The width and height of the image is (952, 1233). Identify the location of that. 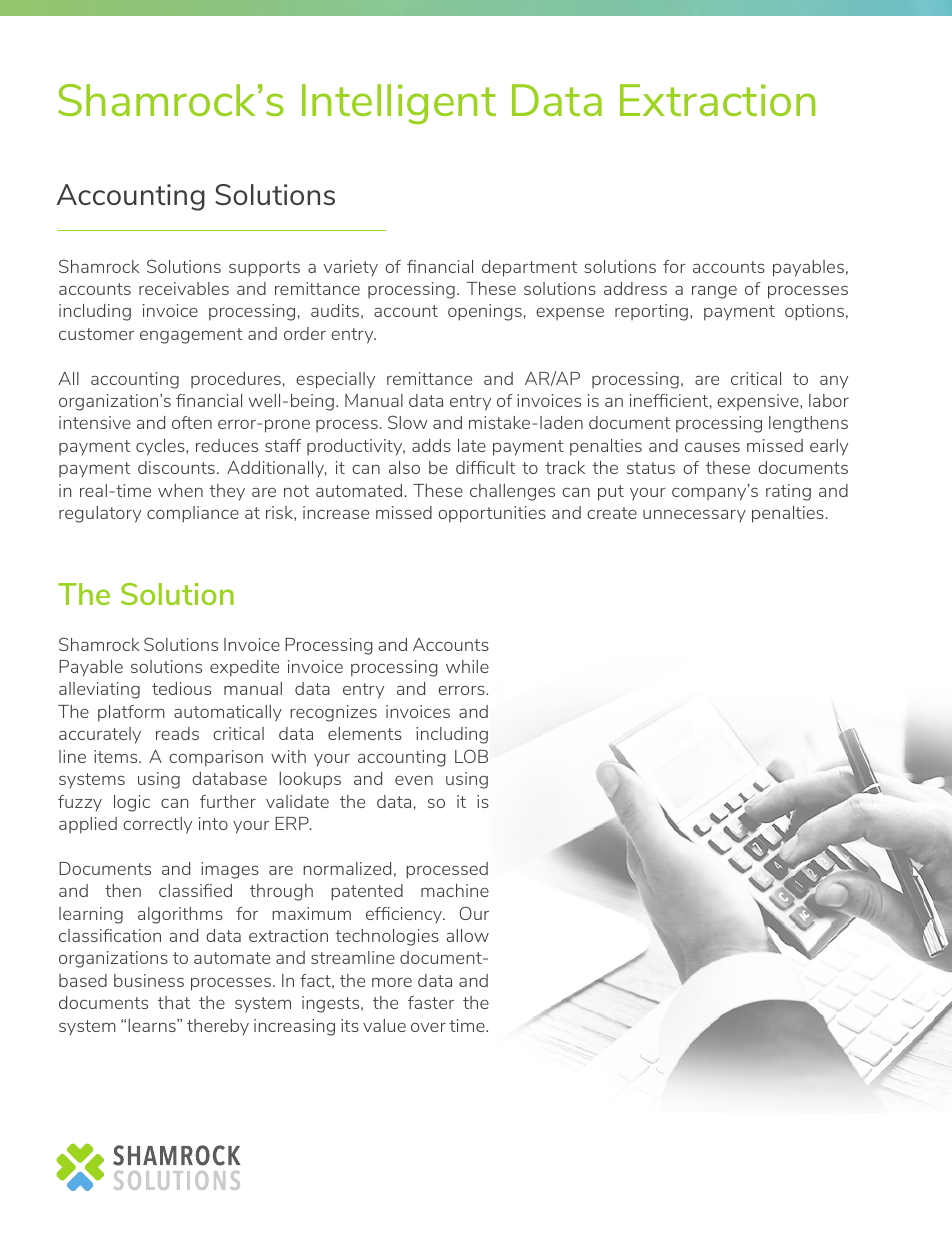
(174, 1002).
